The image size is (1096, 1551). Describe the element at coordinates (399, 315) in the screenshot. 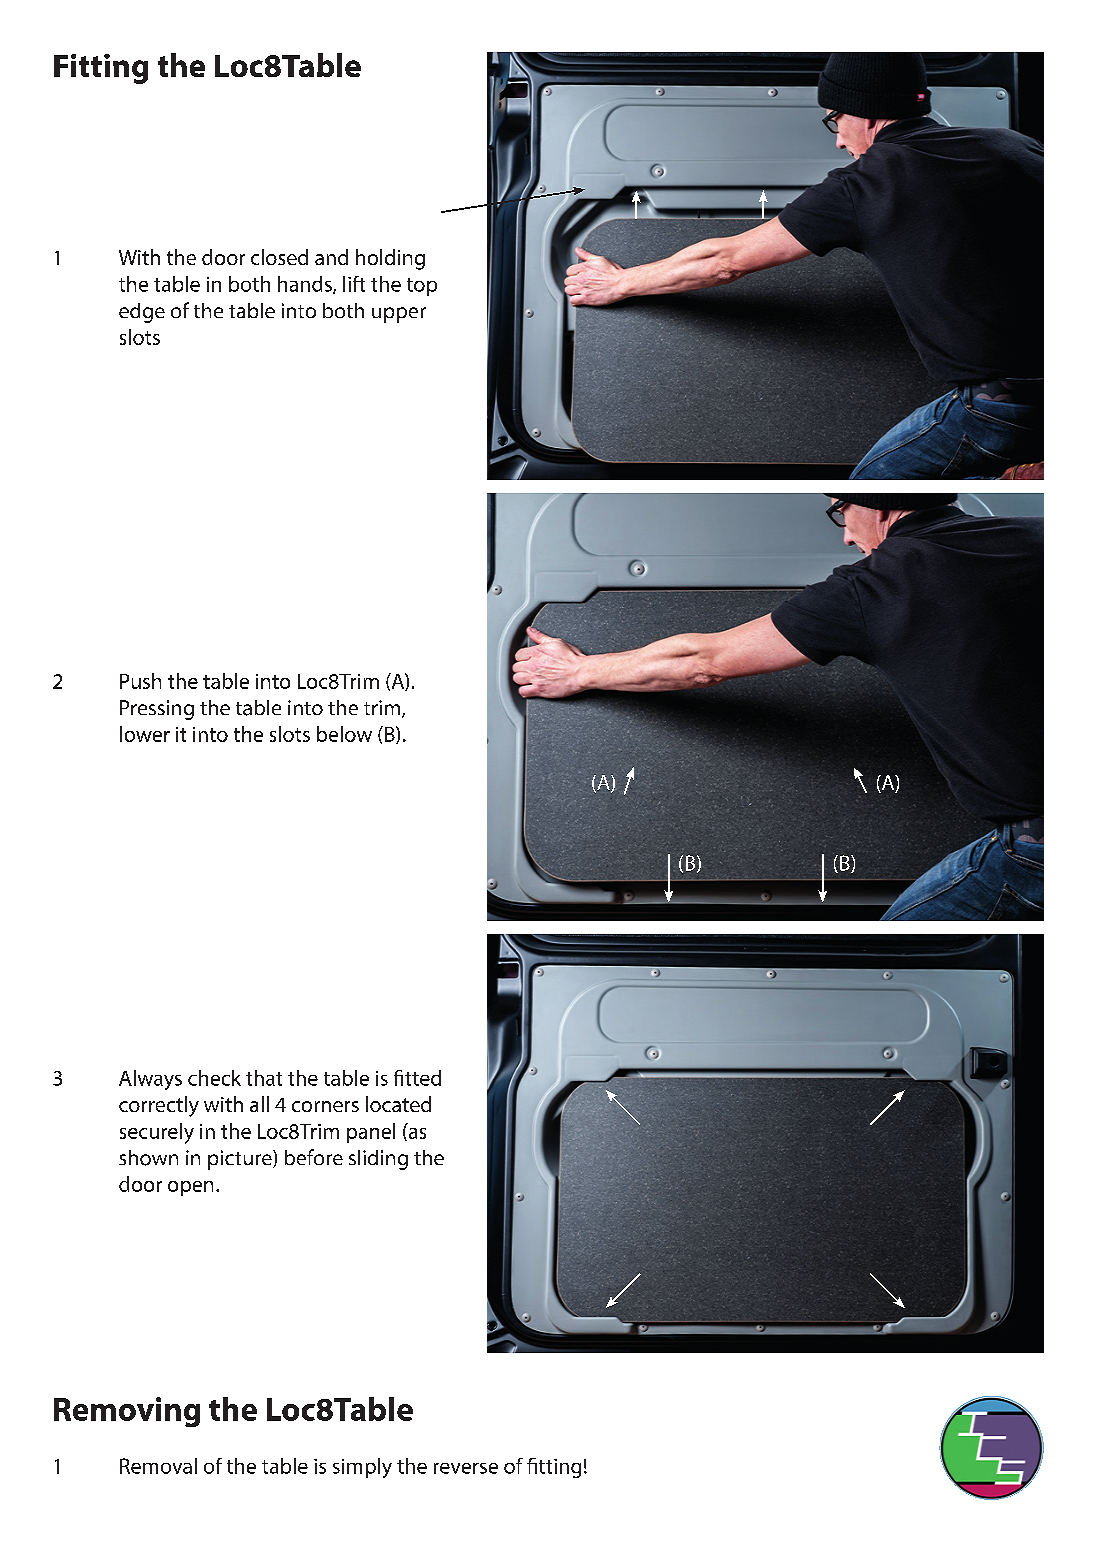

I see `upper` at that location.
